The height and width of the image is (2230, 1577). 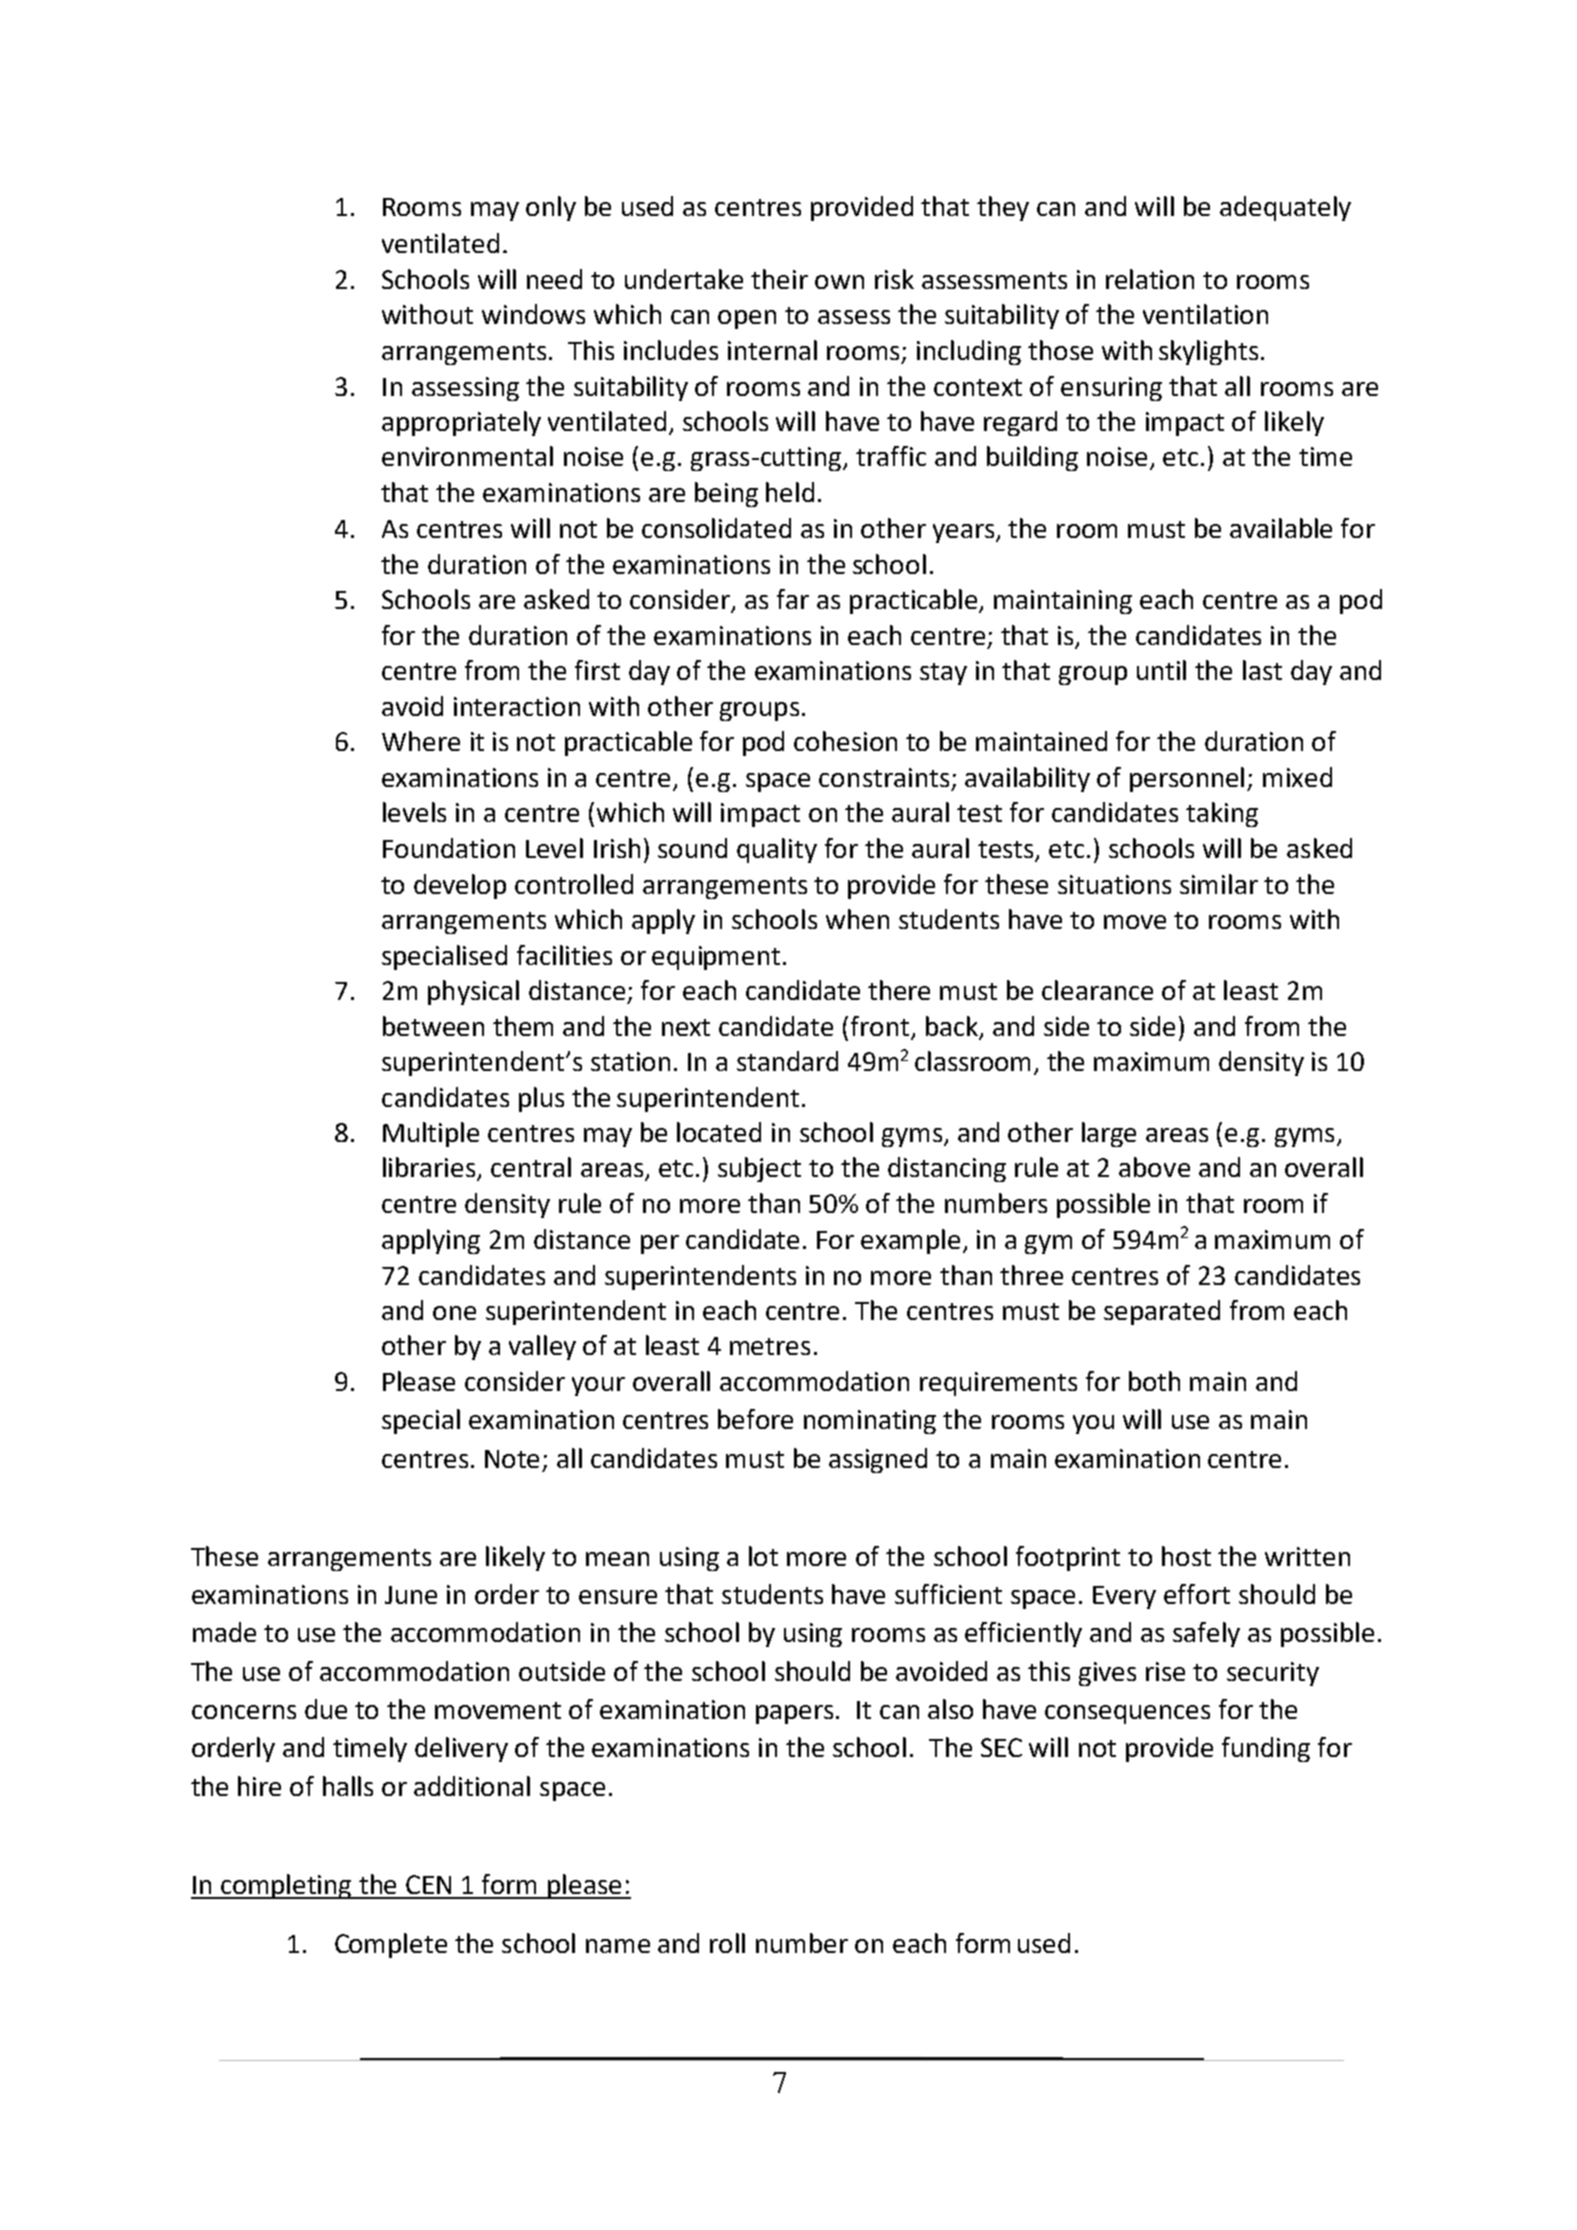 What do you see at coordinates (533, 314) in the image?
I see `windows` at bounding box center [533, 314].
